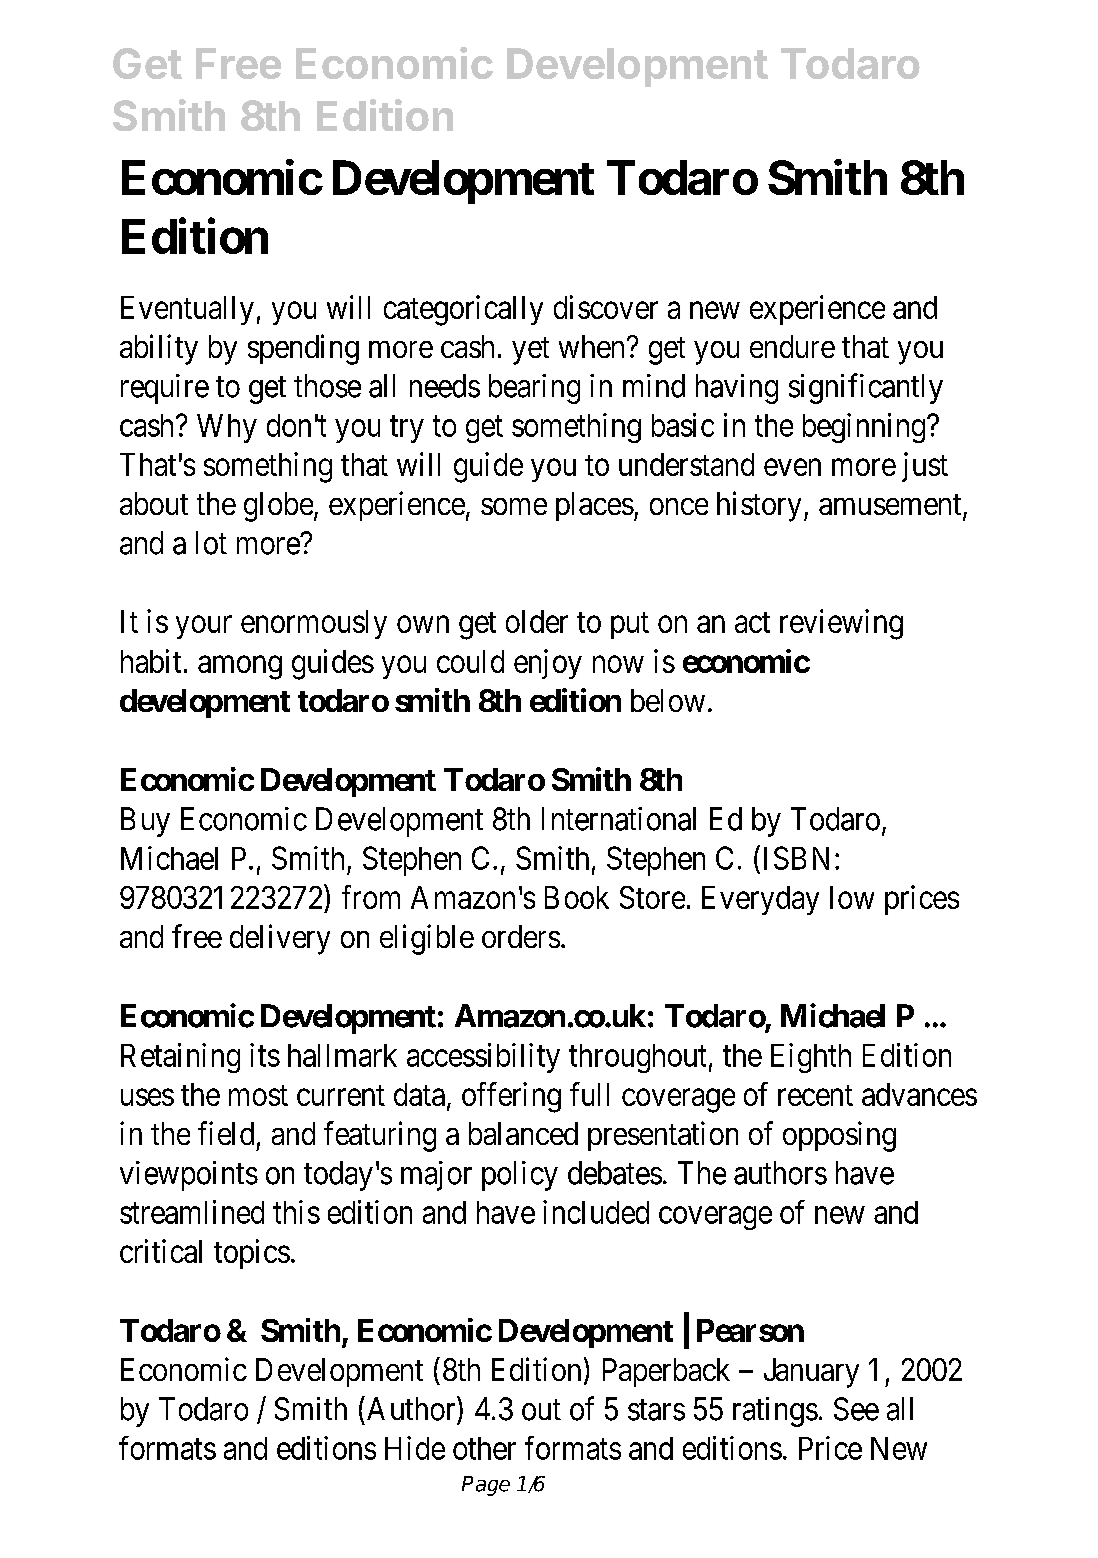  I want to click on other, so click(484, 1448).
